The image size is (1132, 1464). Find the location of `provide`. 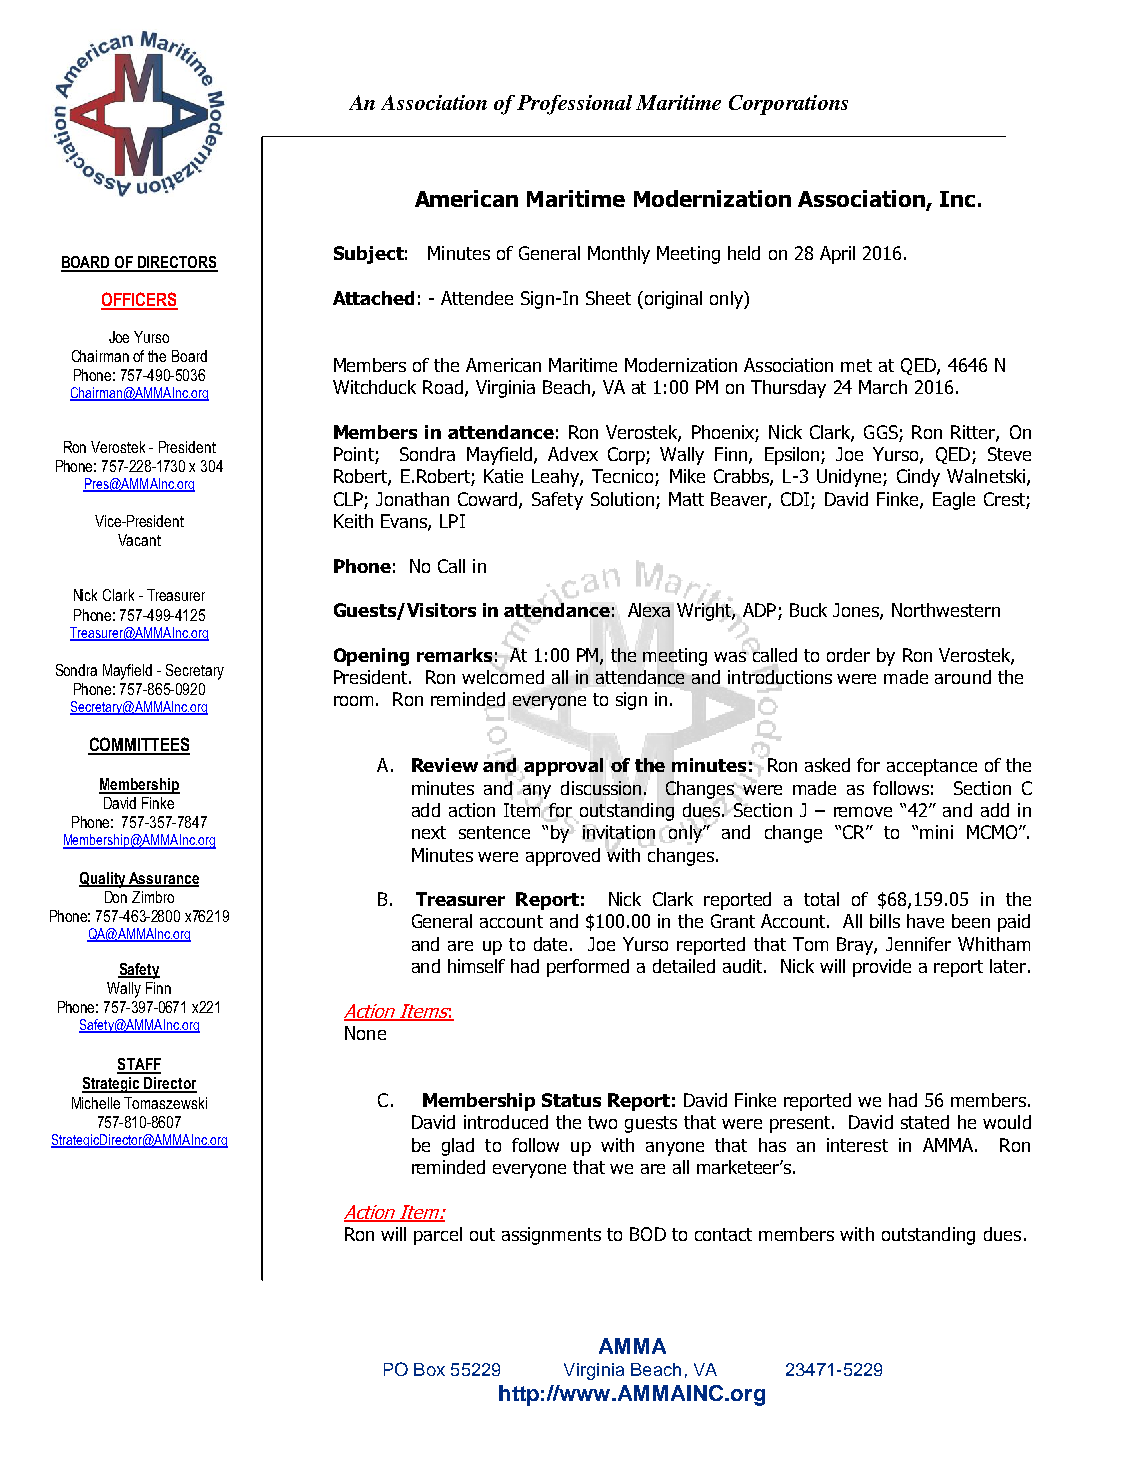

provide is located at coordinates (882, 968).
